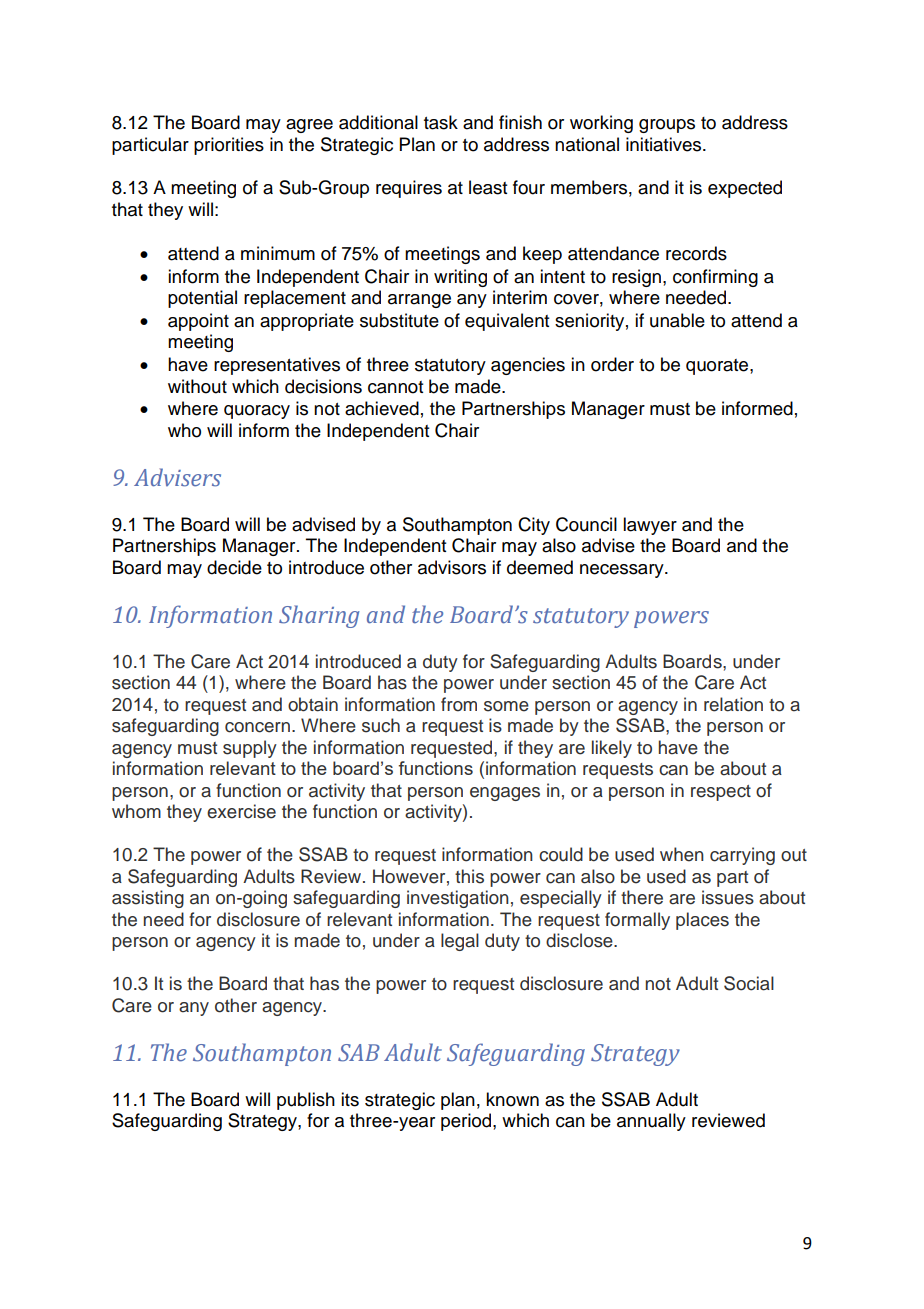 The image size is (924, 1309). Describe the element at coordinates (452, 567) in the screenshot. I see `advisors` at that location.
